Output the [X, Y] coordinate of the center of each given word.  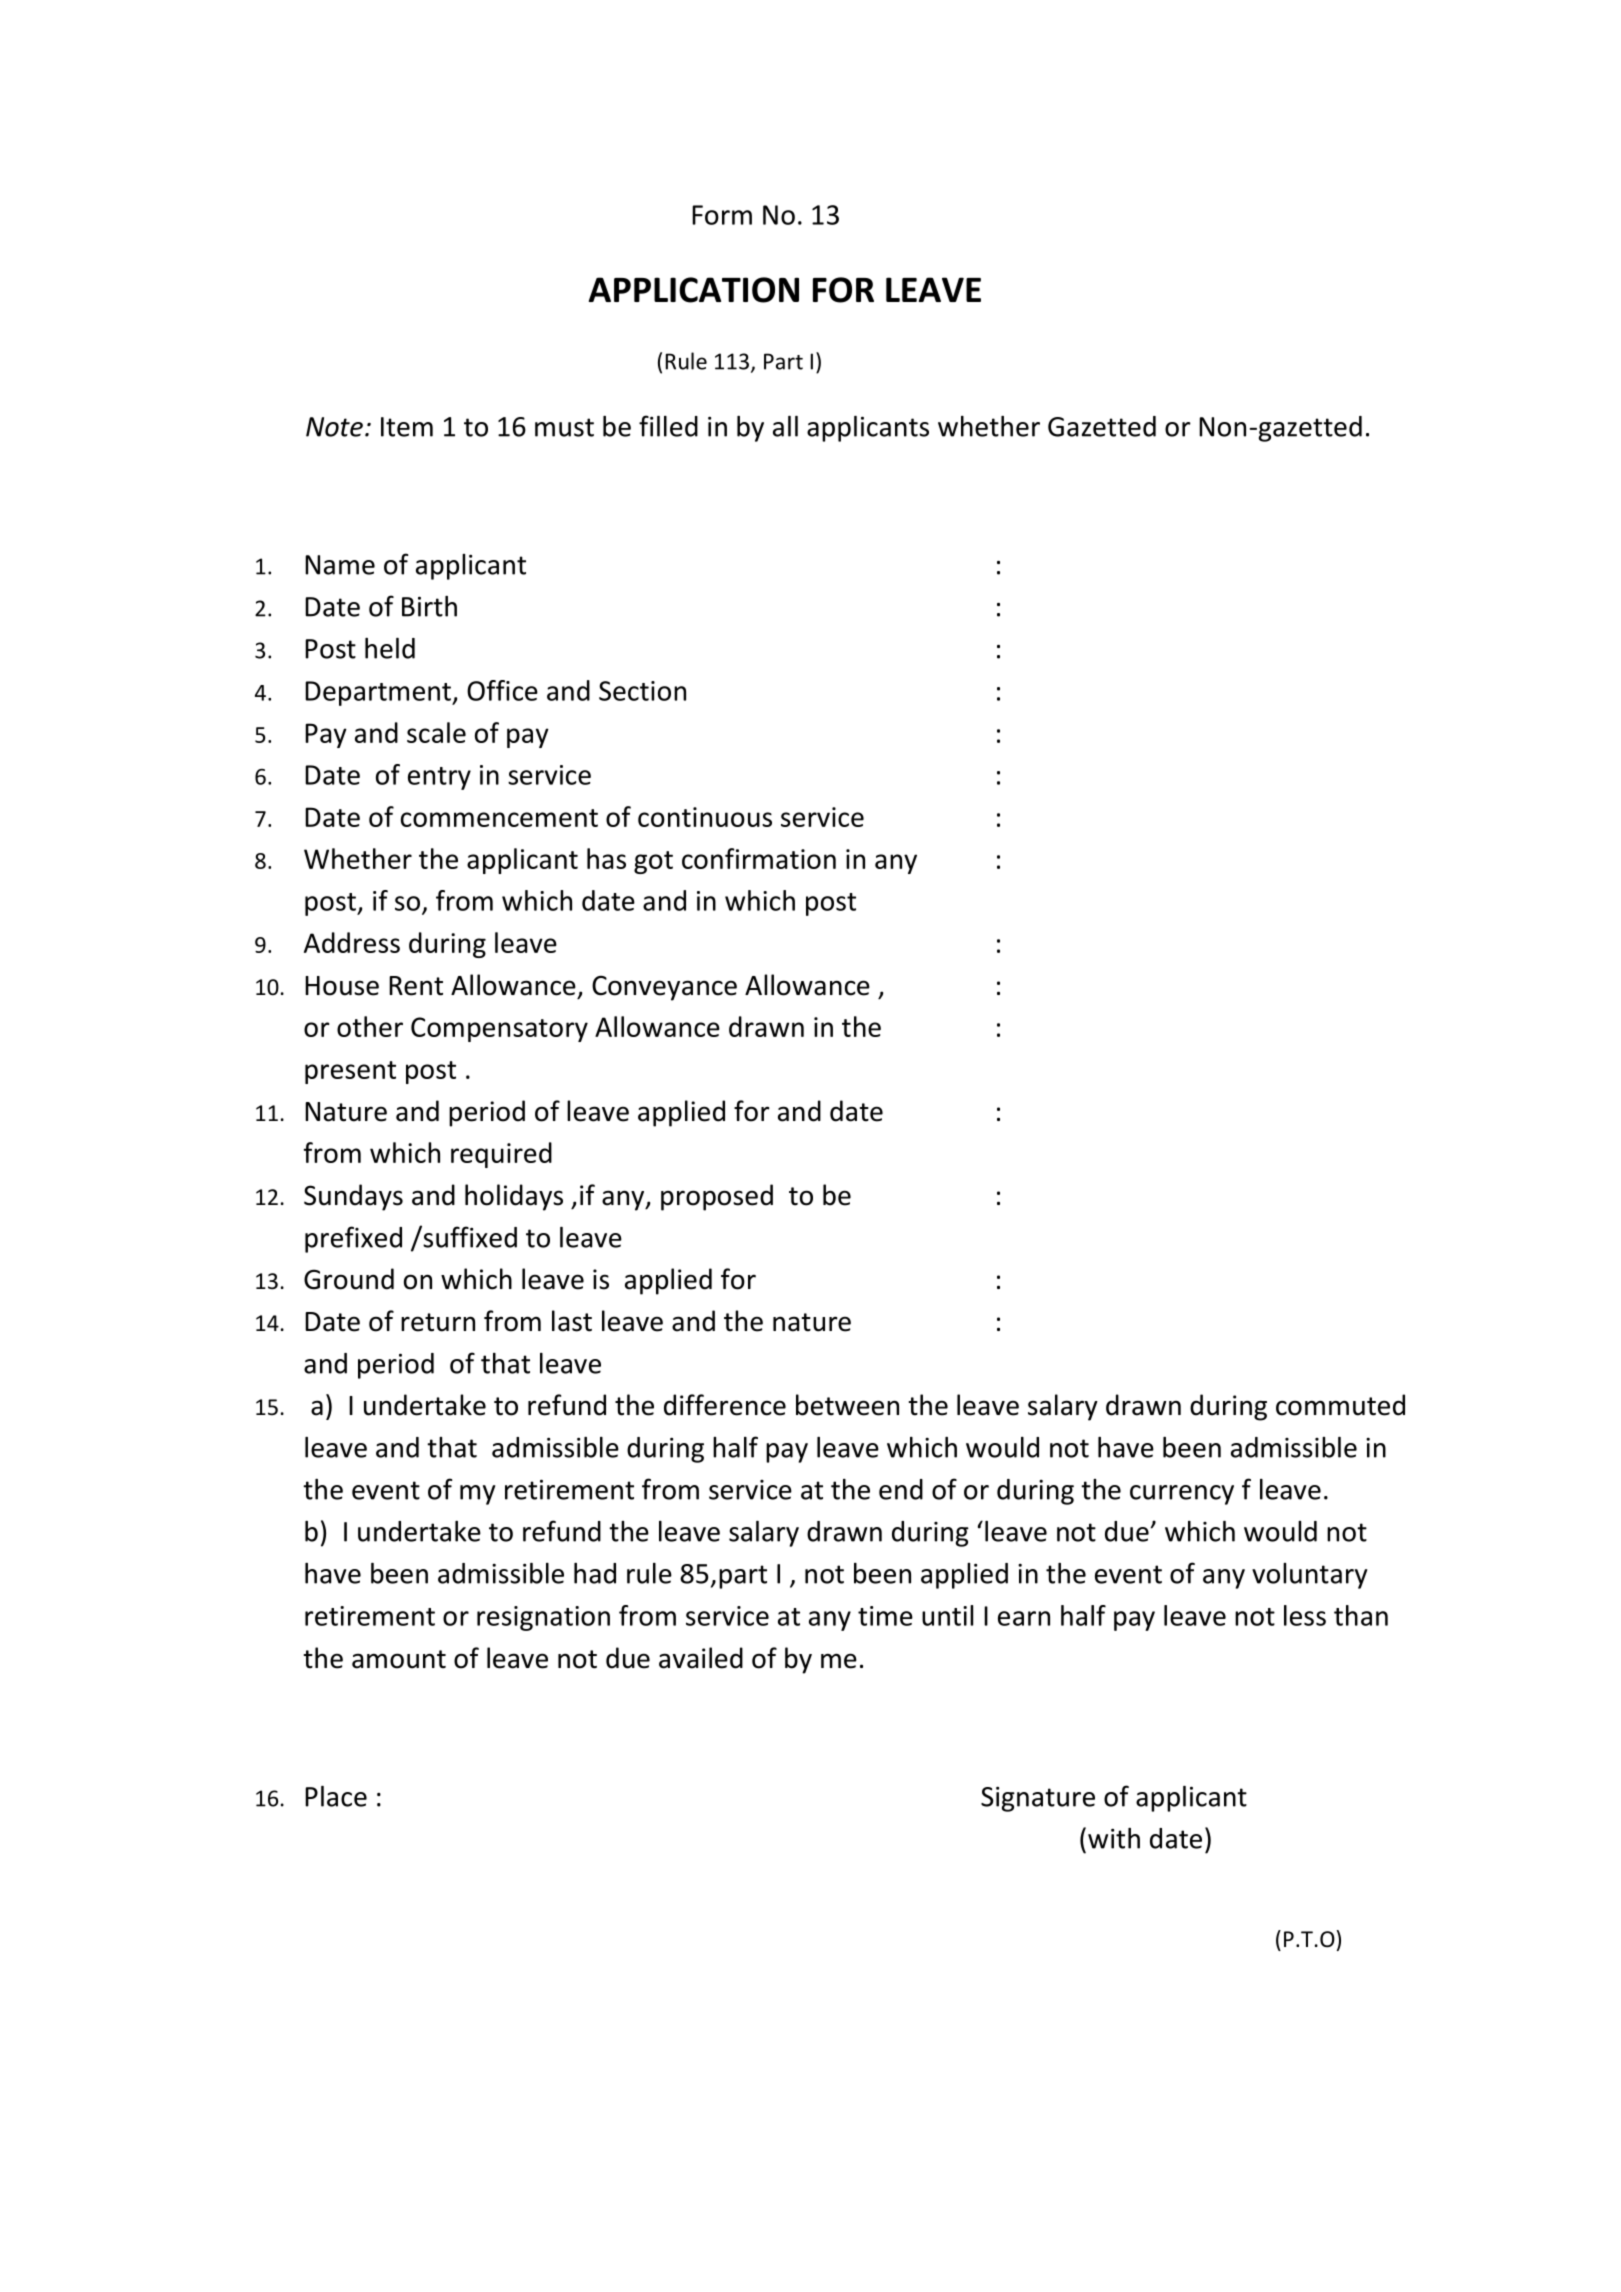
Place [336, 1796]
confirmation [759, 858]
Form [722, 215]
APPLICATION [694, 290]
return [438, 1322]
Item [407, 427]
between [847, 1405]
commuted [1340, 1405]
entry [439, 778]
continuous [705, 817]
